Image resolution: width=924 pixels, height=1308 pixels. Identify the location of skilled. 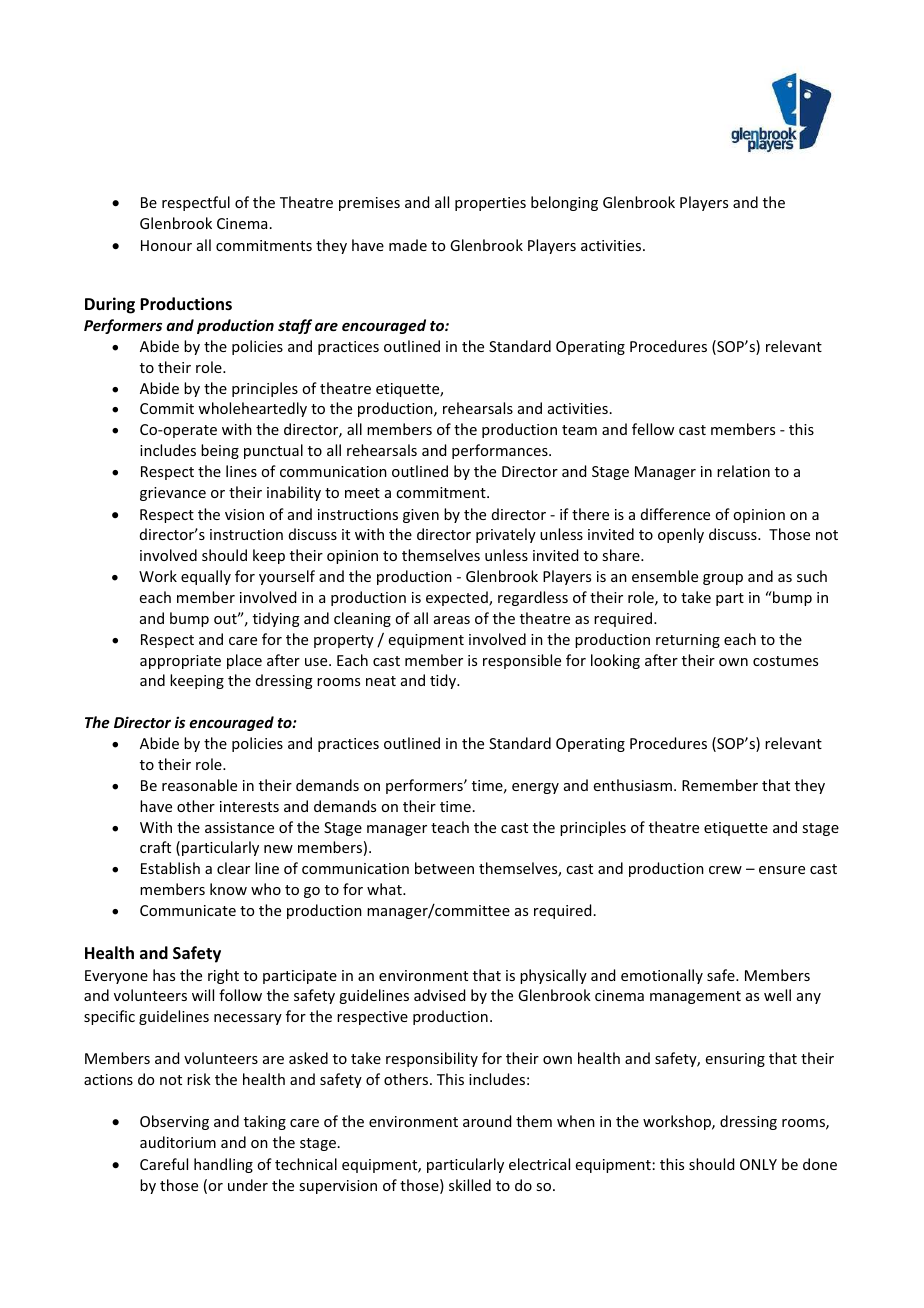
(470, 1185).
